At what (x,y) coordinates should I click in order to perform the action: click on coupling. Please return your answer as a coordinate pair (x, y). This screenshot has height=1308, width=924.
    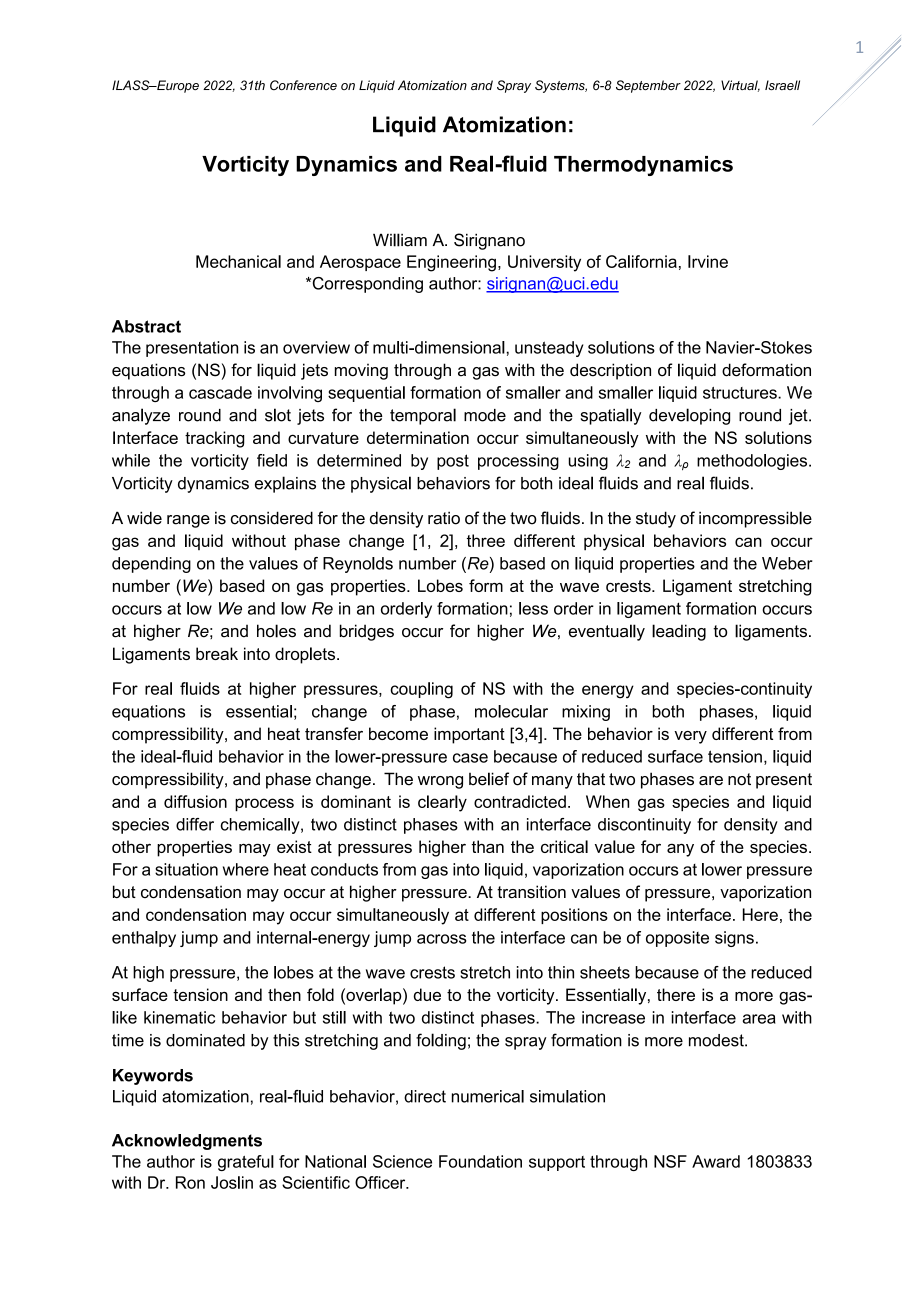
    Looking at the image, I should click on (421, 690).
